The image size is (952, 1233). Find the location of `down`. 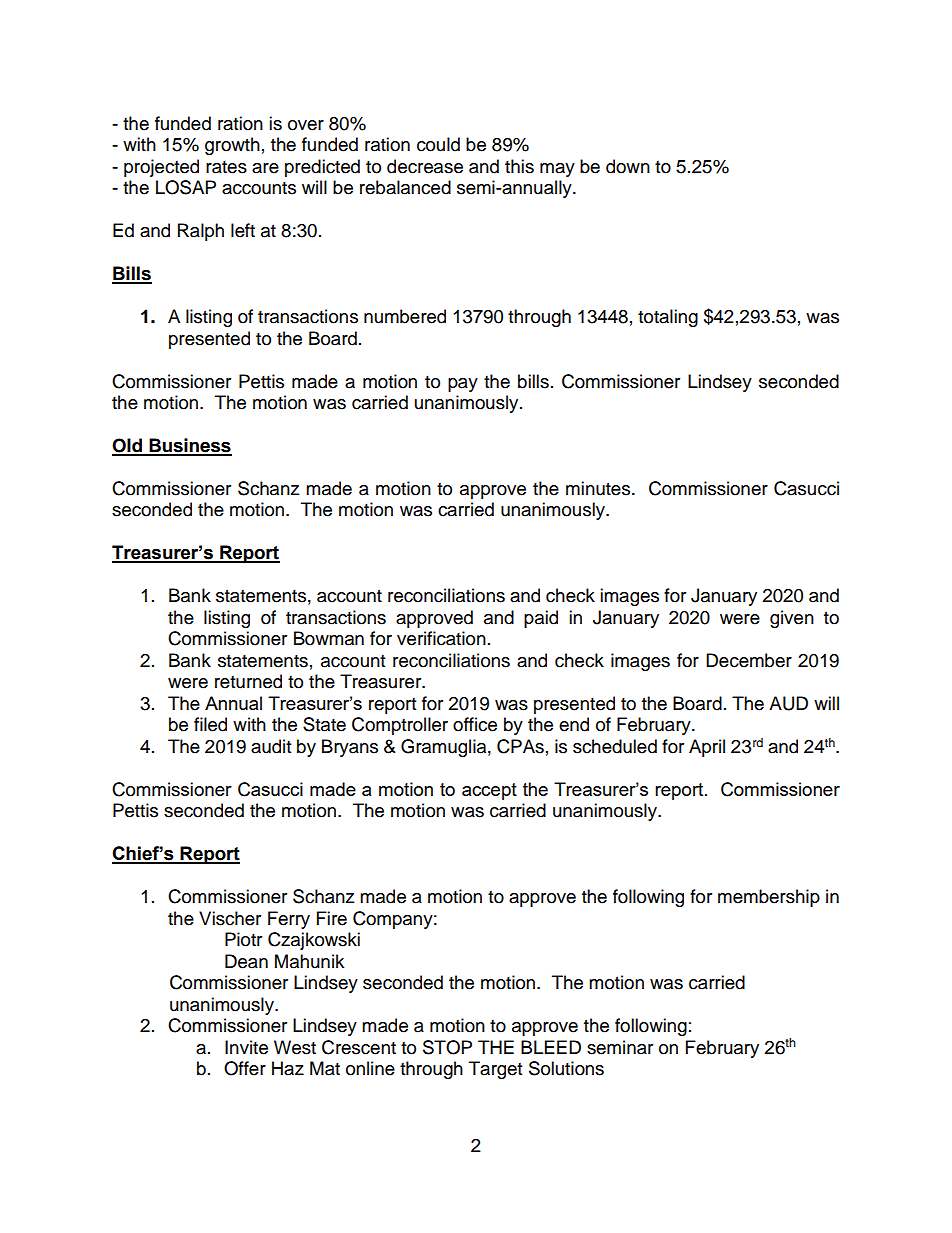

down is located at coordinates (628, 166).
